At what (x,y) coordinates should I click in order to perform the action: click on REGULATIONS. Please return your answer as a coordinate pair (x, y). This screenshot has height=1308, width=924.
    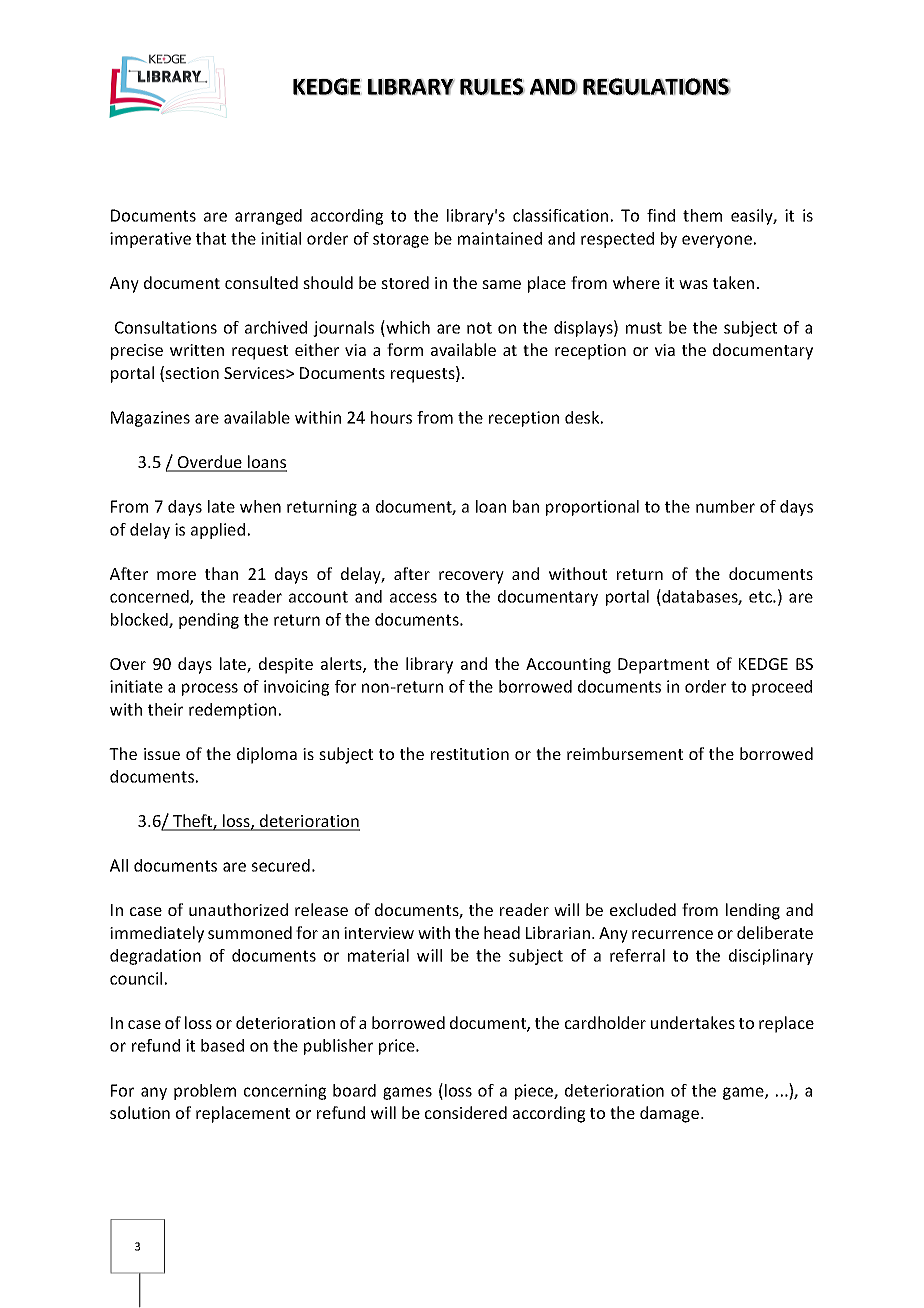
    Looking at the image, I should click on (657, 86).
